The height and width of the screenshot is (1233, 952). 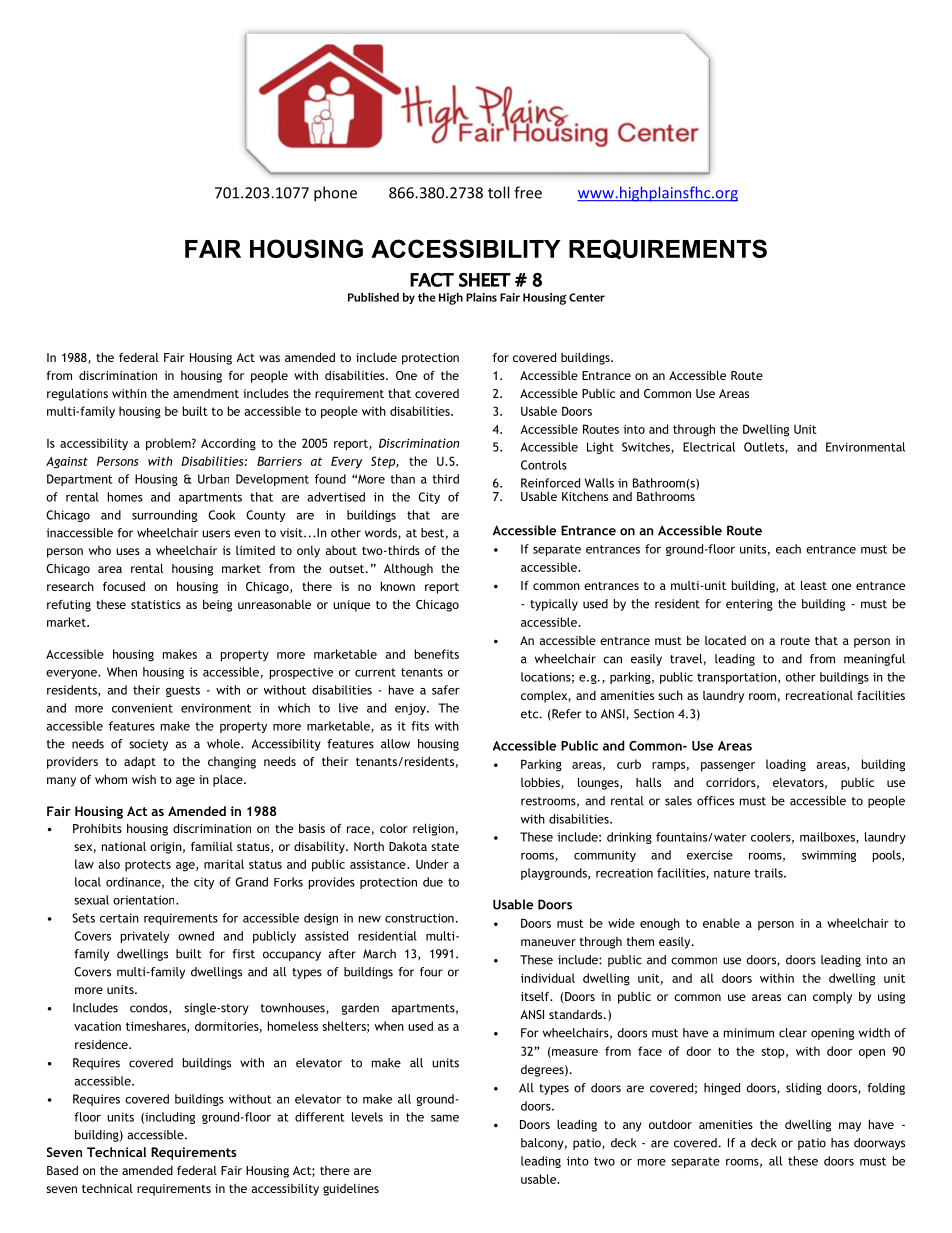 What do you see at coordinates (335, 194) in the screenshot?
I see `phone` at bounding box center [335, 194].
